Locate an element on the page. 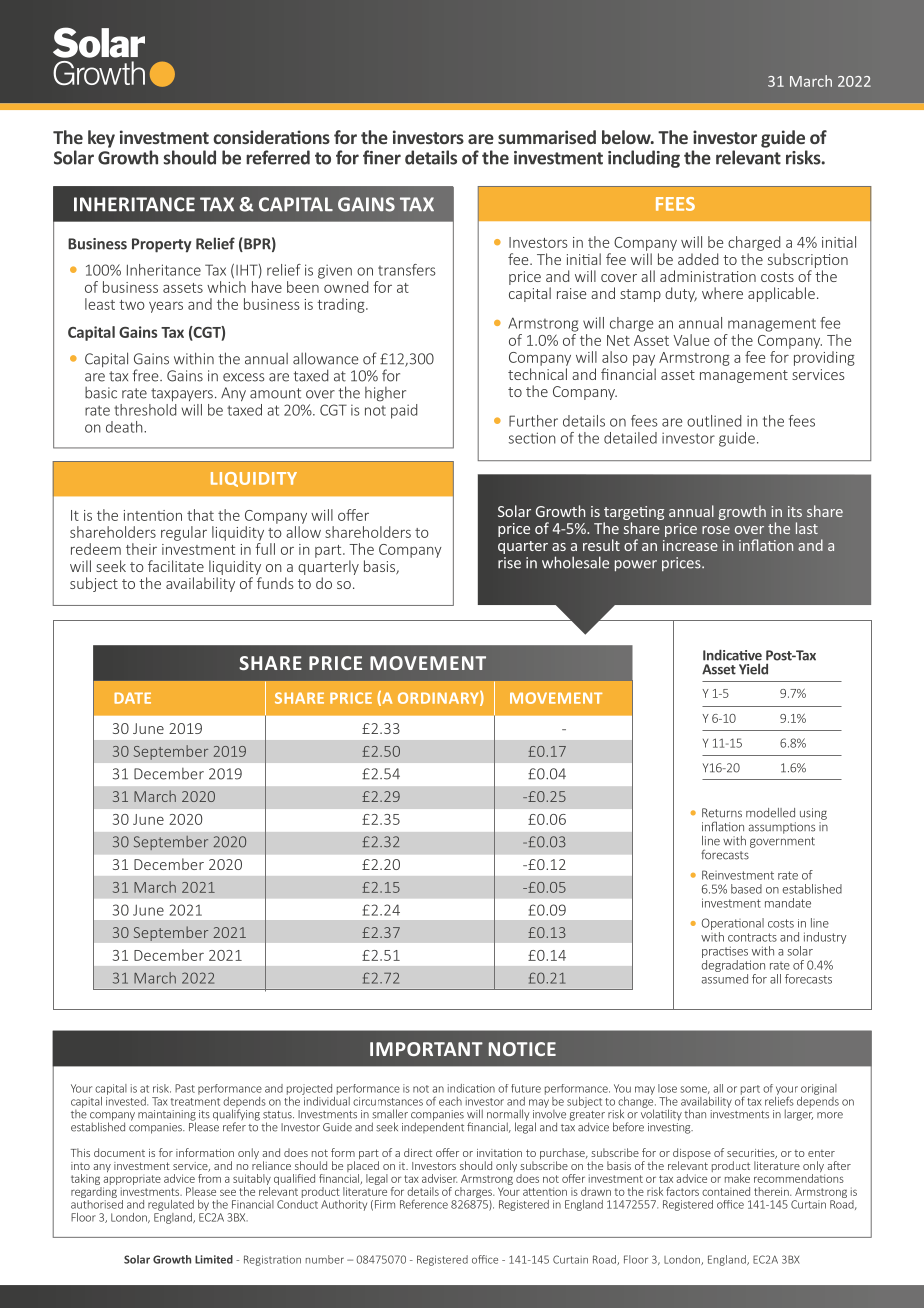 The height and width of the image is (1308, 924). regulated is located at coordinates (171, 1205).
